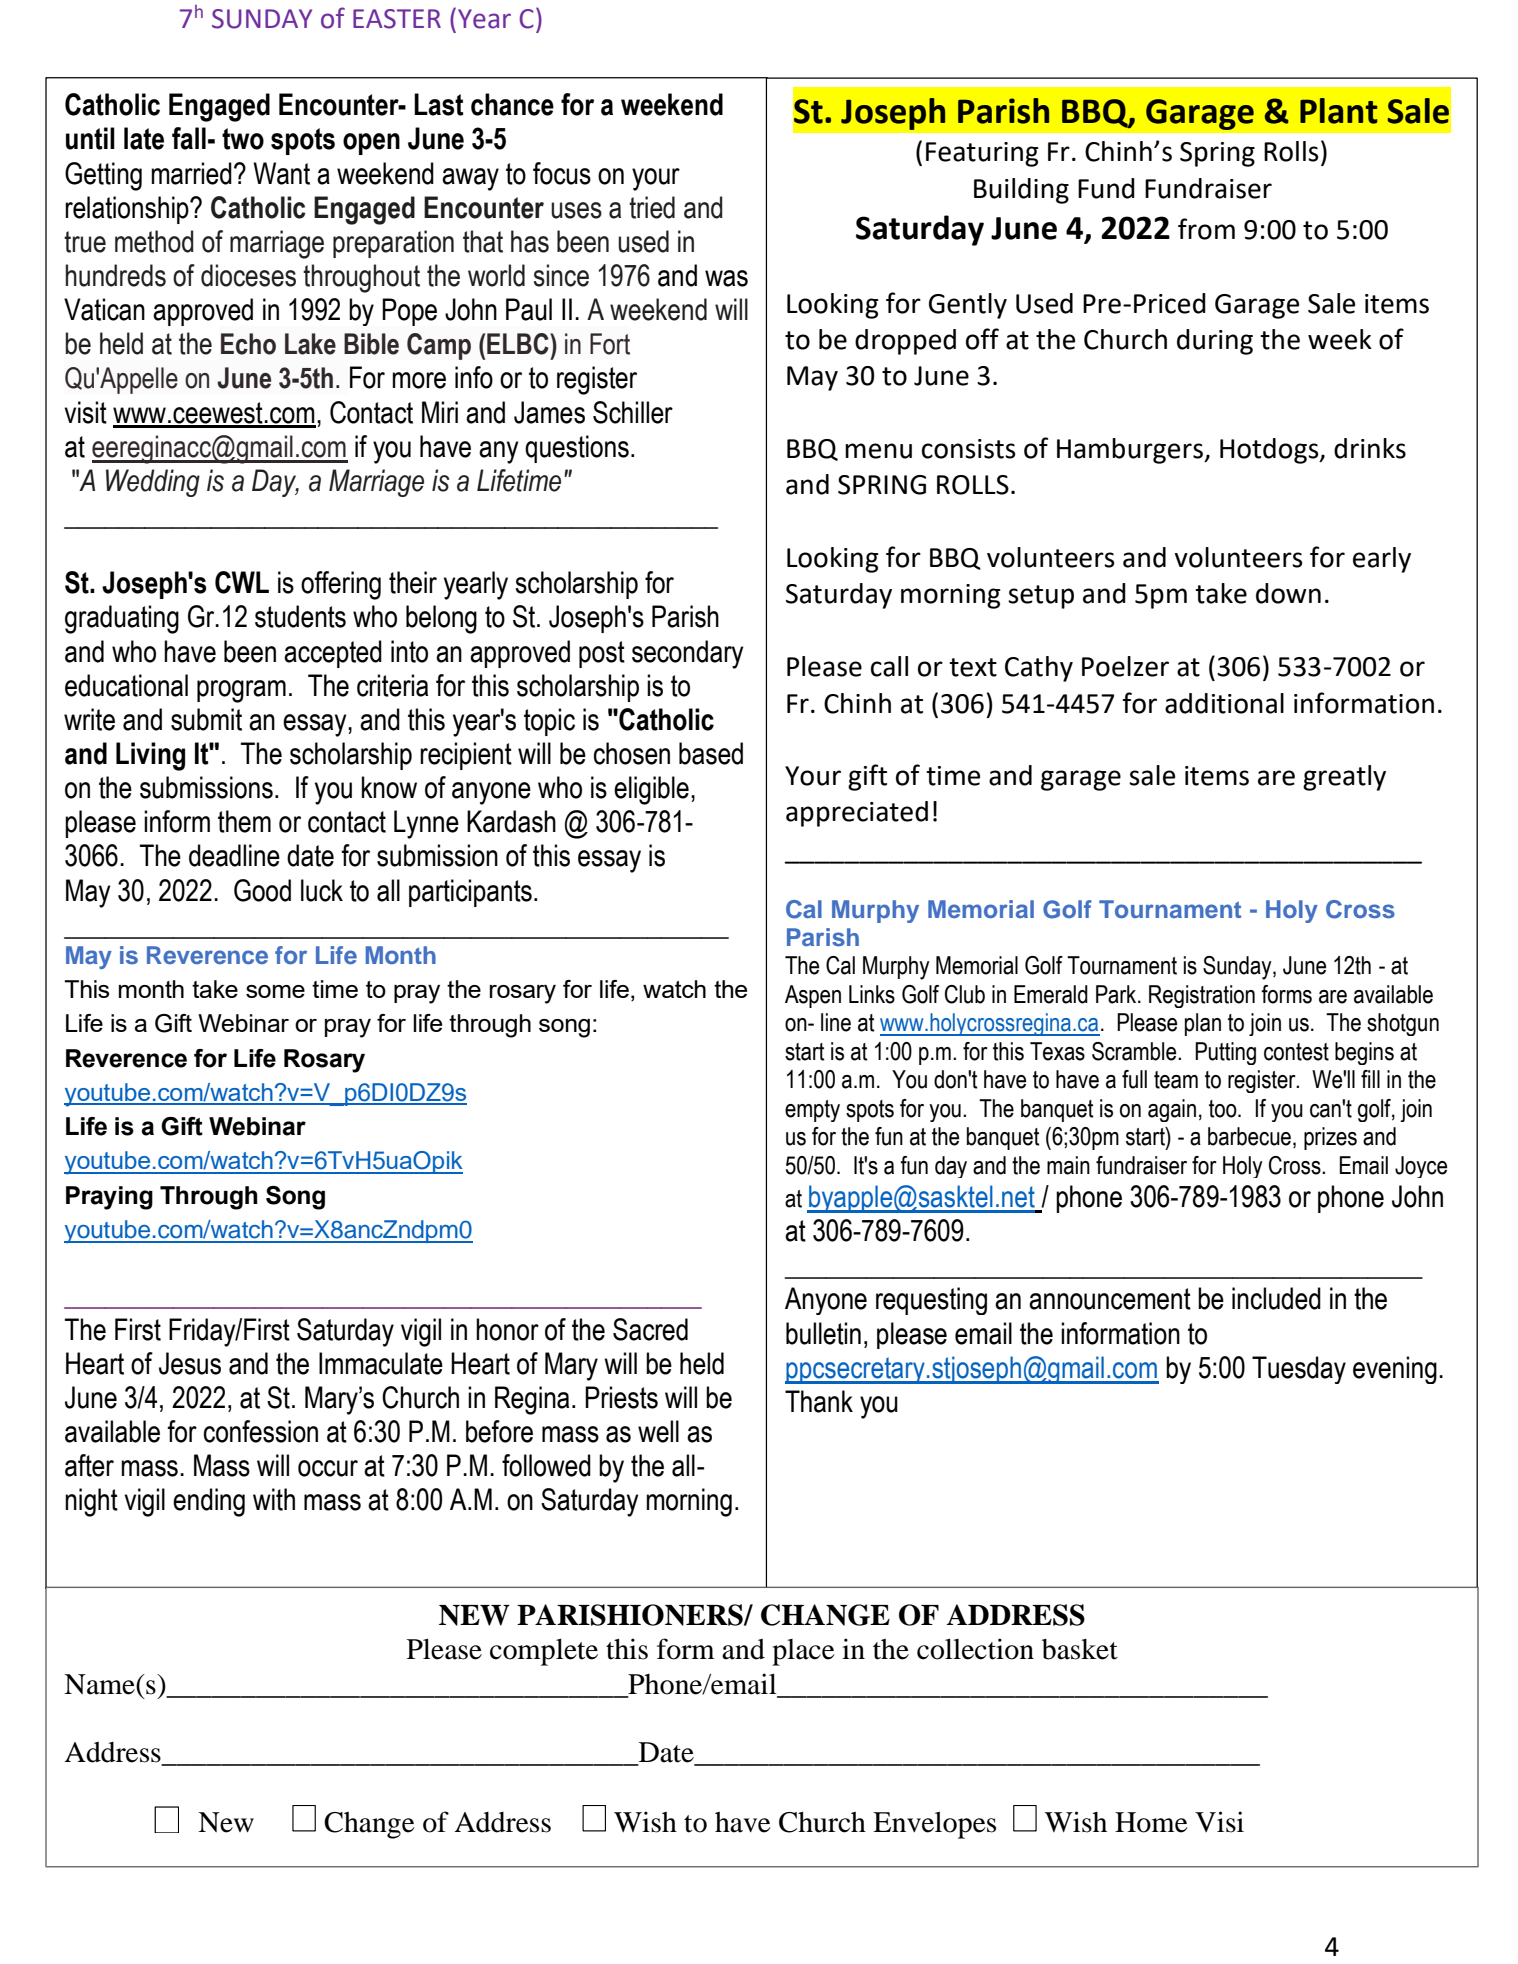  I want to click on Registration, so click(1202, 996).
